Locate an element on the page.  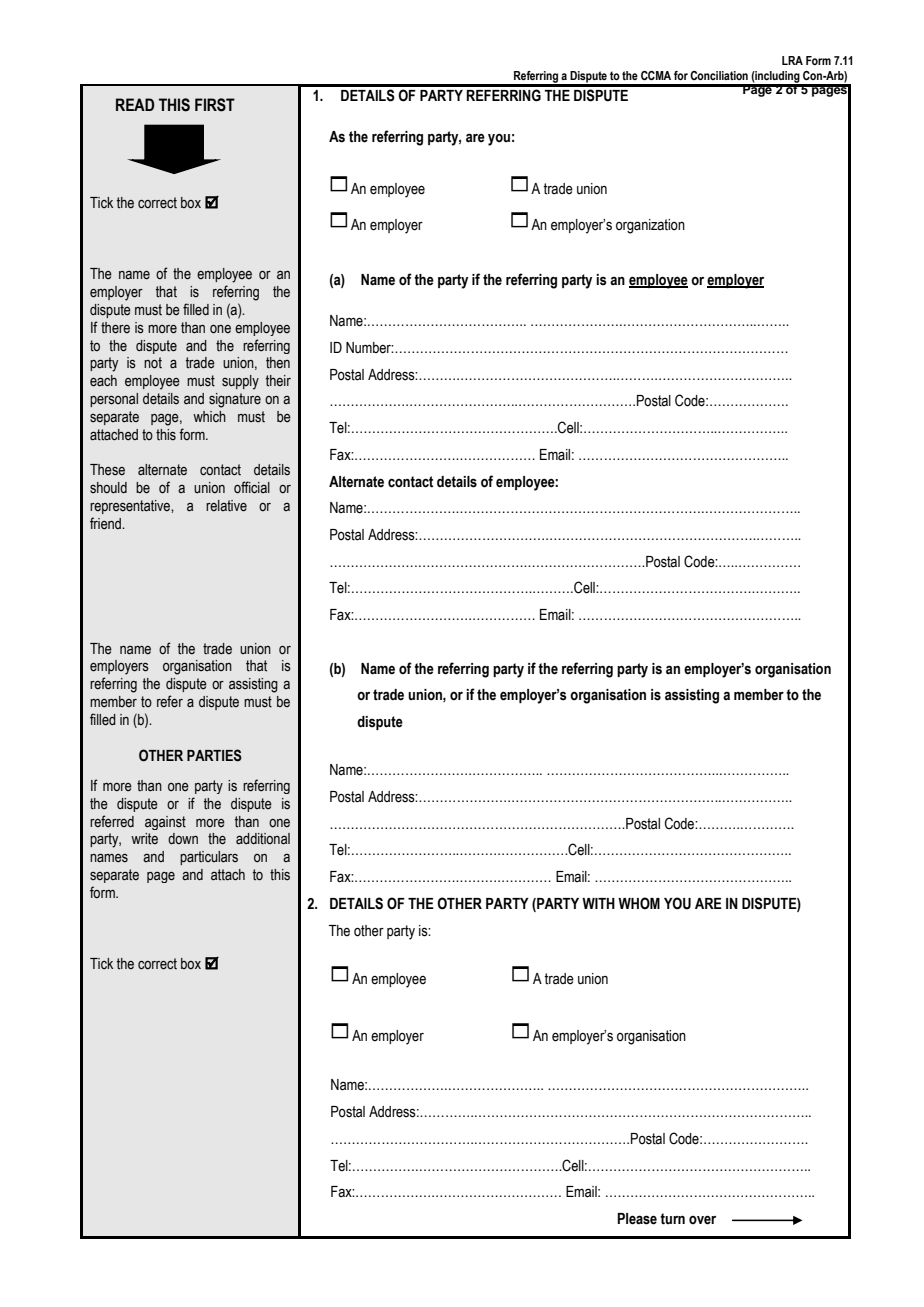
their is located at coordinates (278, 381).
